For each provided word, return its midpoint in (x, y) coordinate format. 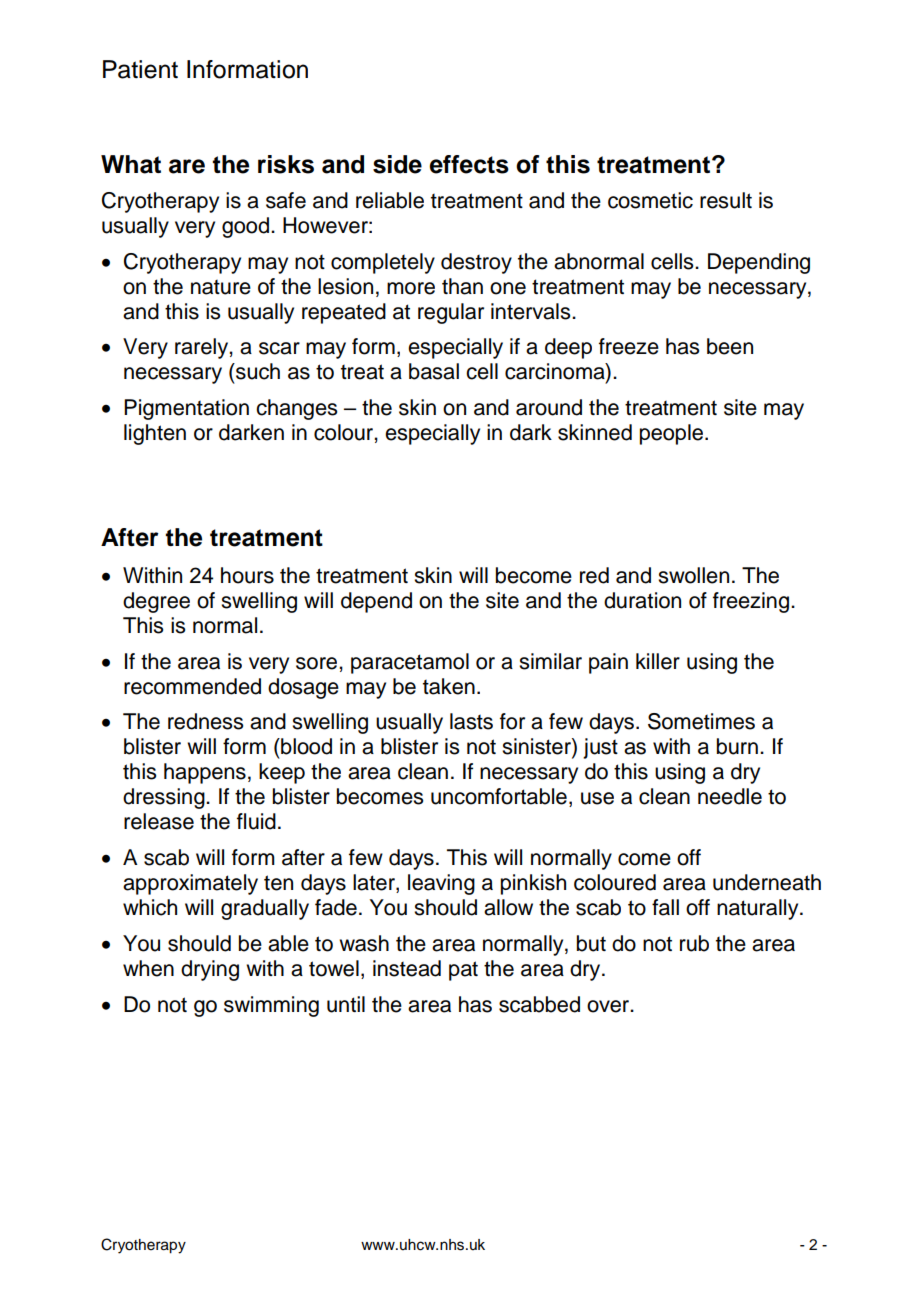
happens (205, 773)
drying (210, 970)
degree (156, 602)
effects (469, 164)
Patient (140, 69)
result (726, 200)
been (730, 346)
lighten (155, 434)
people (673, 434)
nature (221, 287)
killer (658, 661)
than (462, 286)
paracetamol (410, 663)
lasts (471, 721)
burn (737, 746)
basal (434, 371)
